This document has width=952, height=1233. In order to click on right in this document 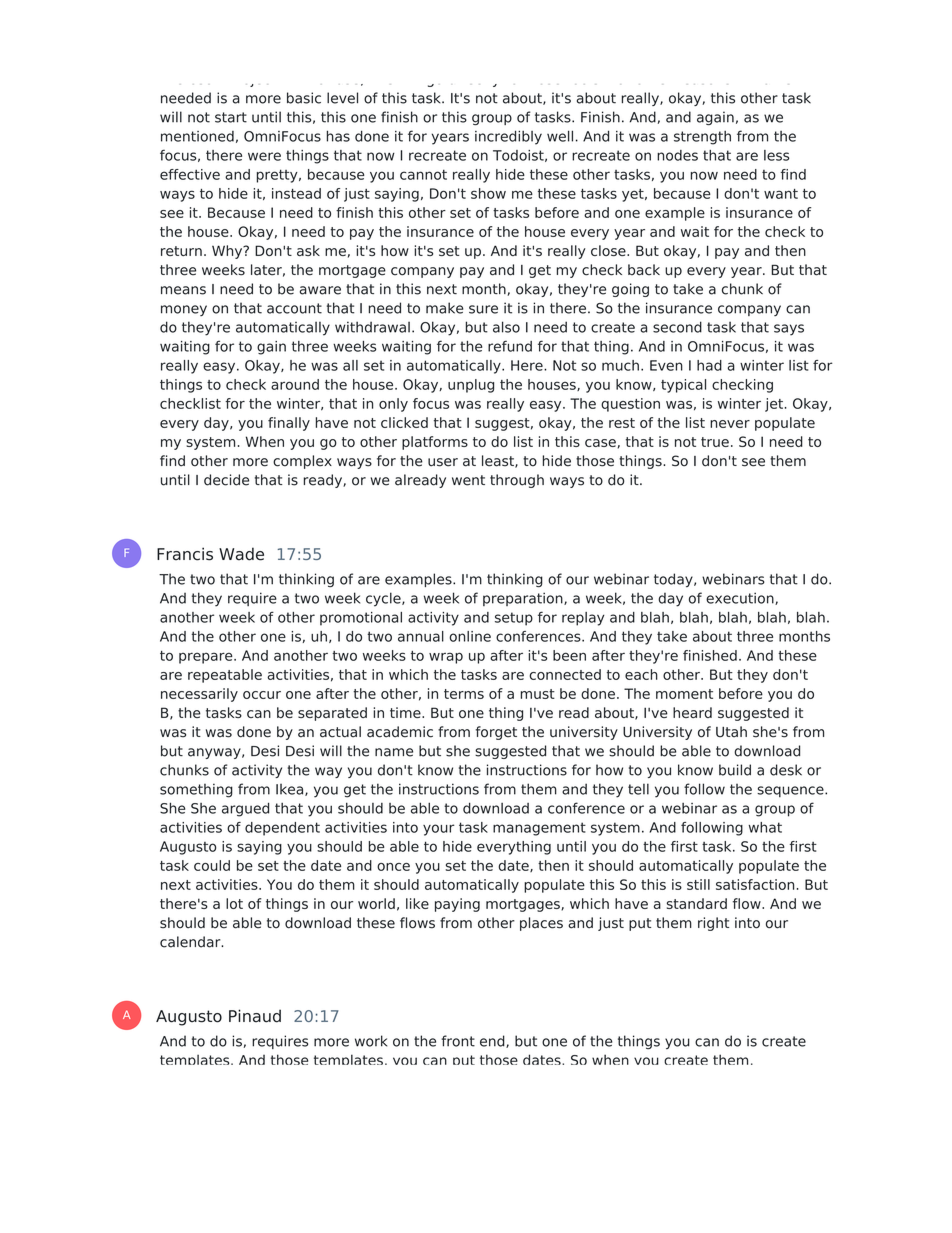, I will do `click(713, 924)`.
